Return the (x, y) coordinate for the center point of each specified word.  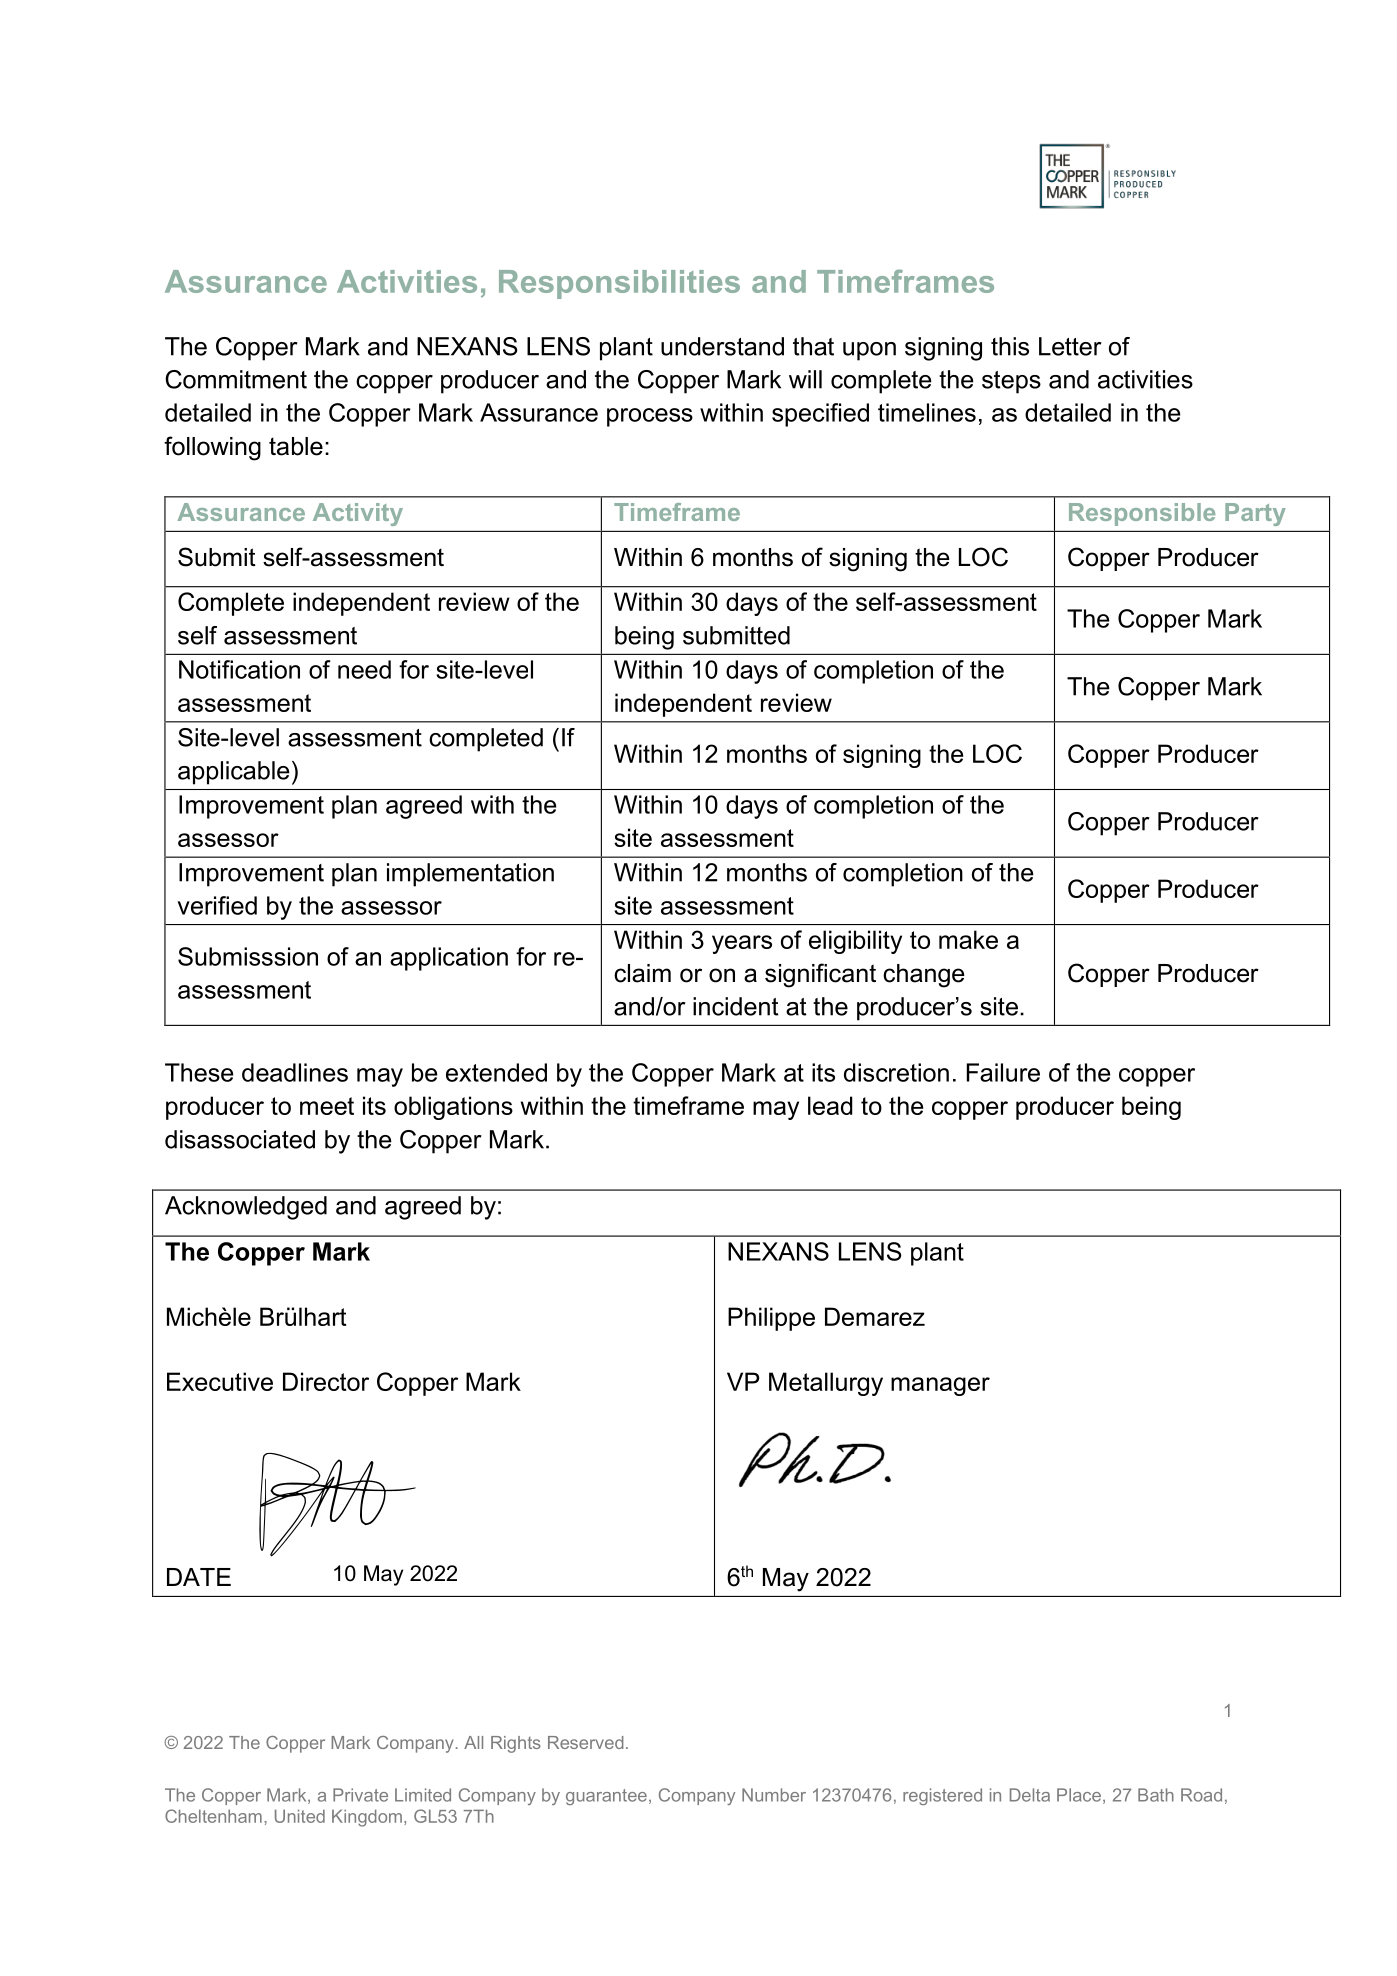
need (364, 669)
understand (722, 346)
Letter (1070, 346)
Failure (1003, 1072)
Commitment (236, 379)
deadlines (295, 1072)
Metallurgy (826, 1384)
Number (774, 1795)
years (742, 944)
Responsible (1142, 514)
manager (940, 1386)
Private (360, 1795)
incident (736, 1006)
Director (326, 1381)
